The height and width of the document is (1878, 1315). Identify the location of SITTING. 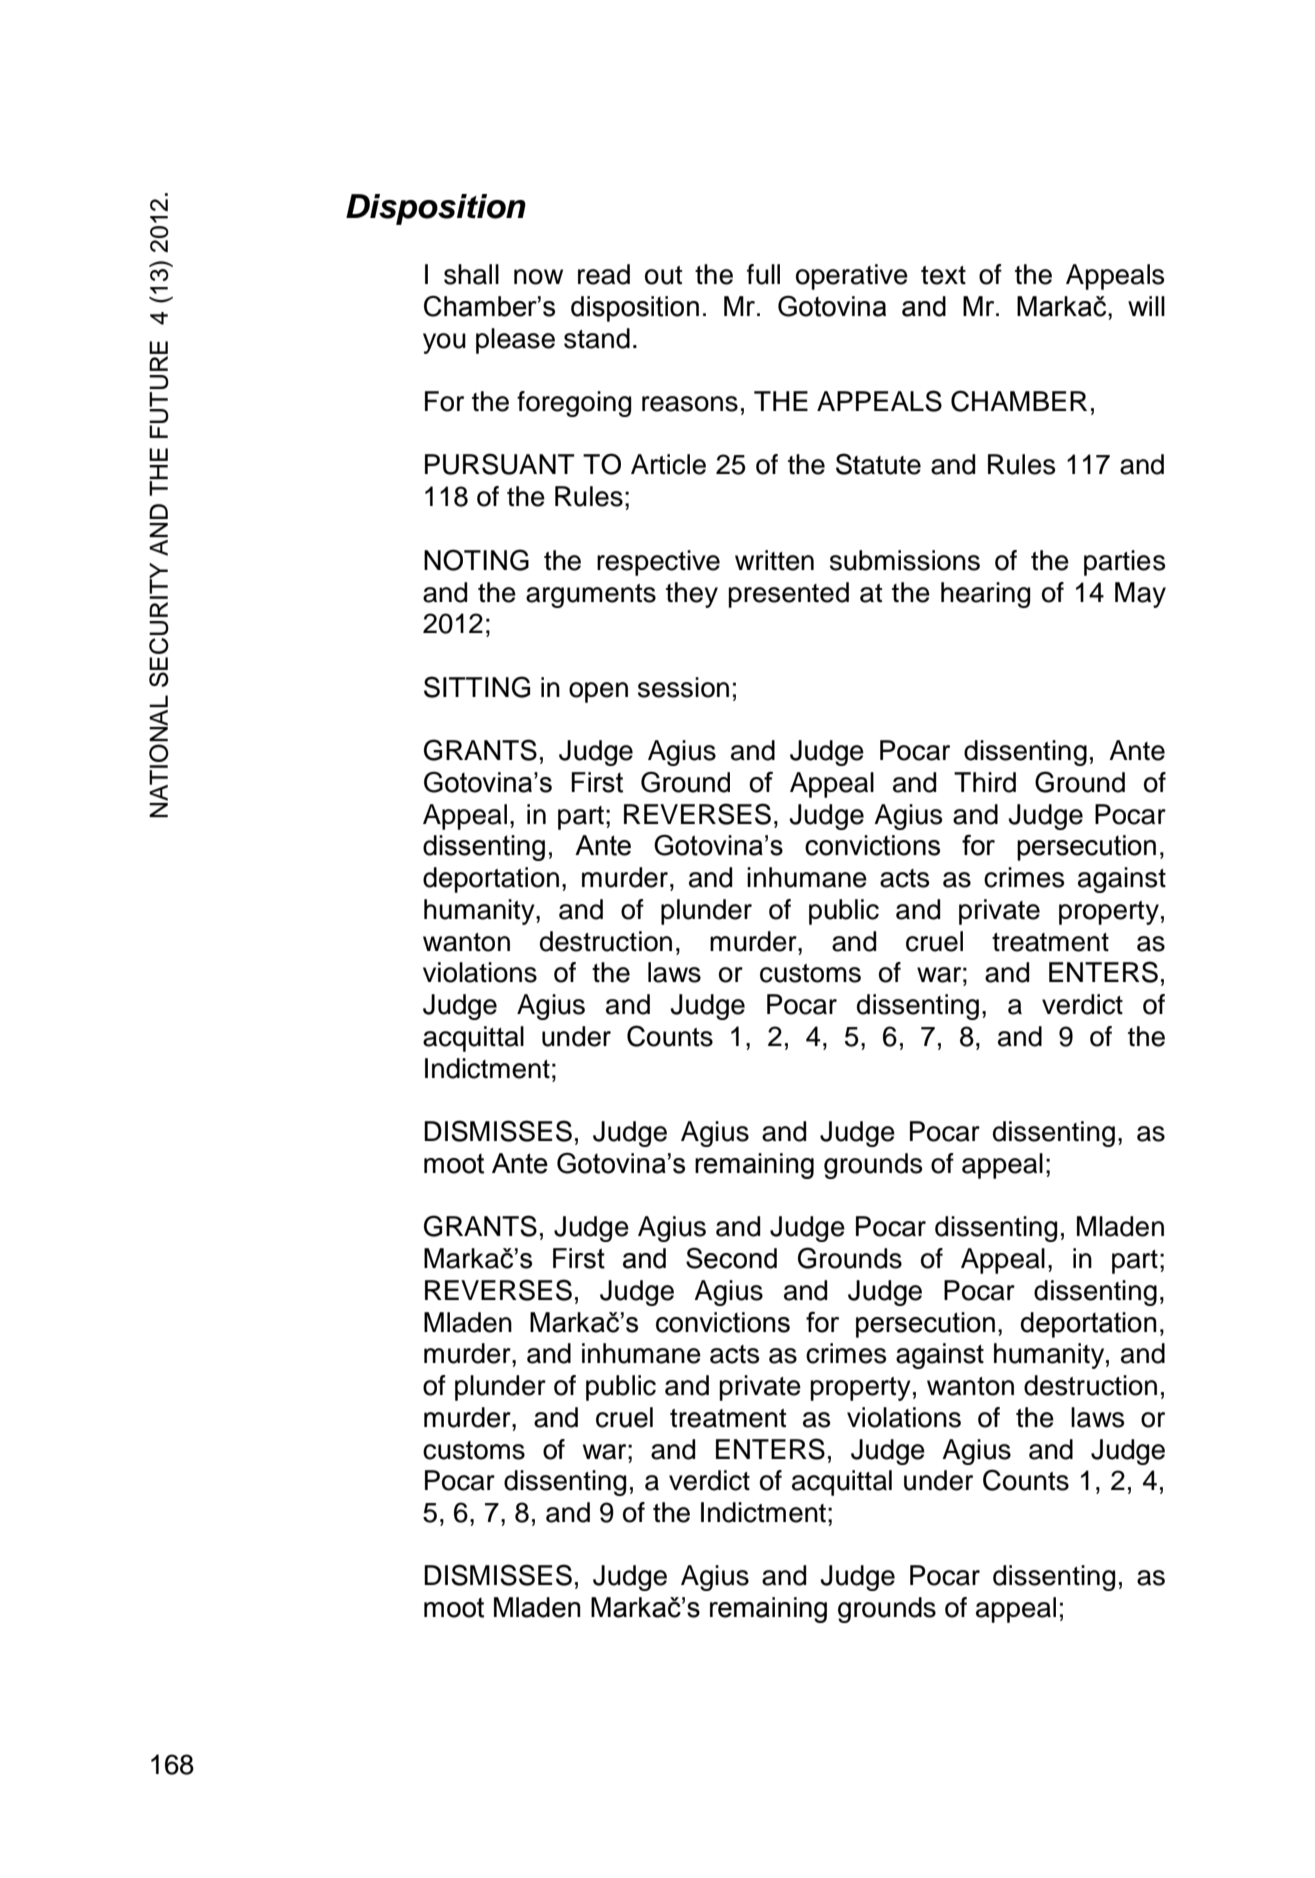
(477, 687).
